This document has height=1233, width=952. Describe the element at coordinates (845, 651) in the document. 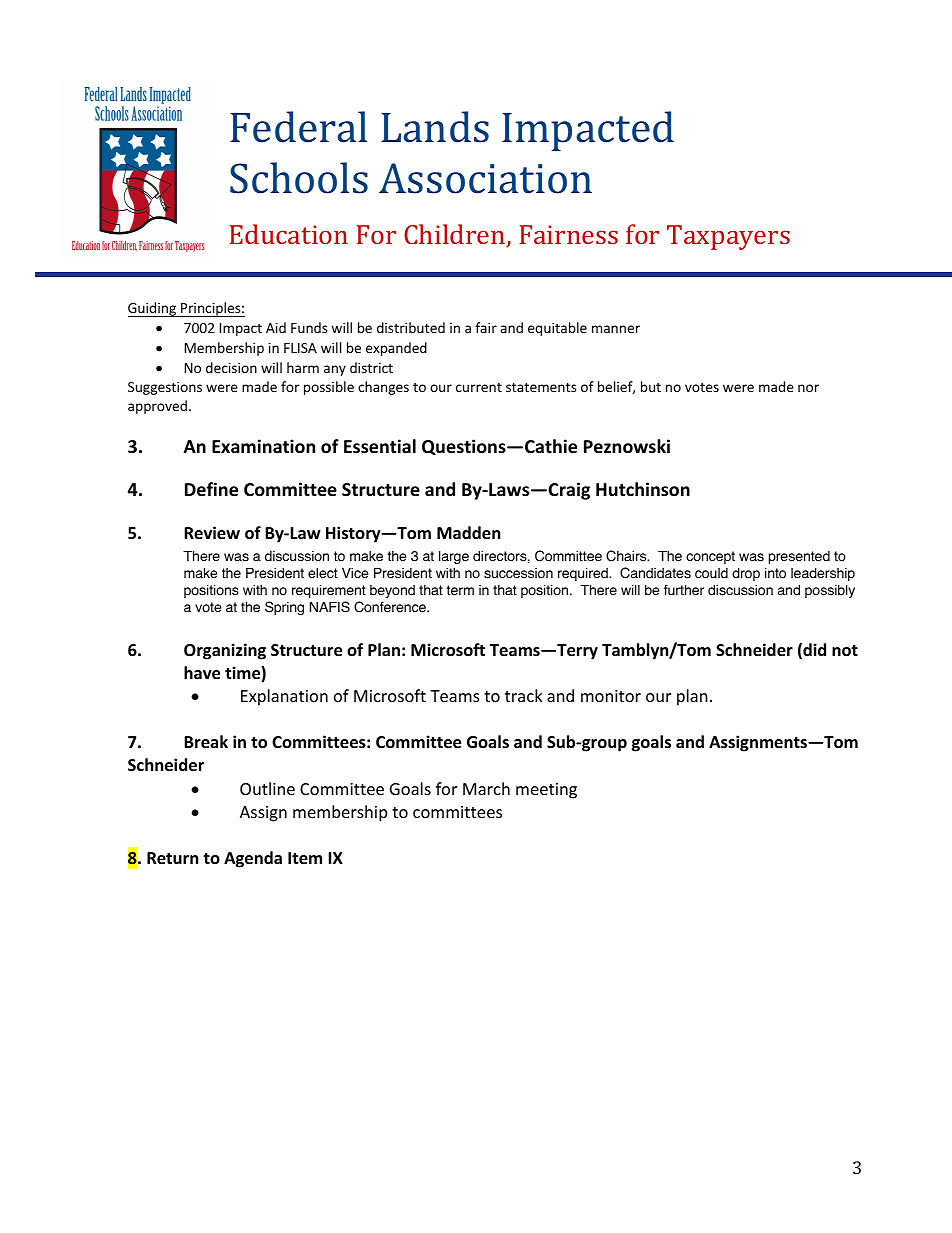

I see `not` at that location.
